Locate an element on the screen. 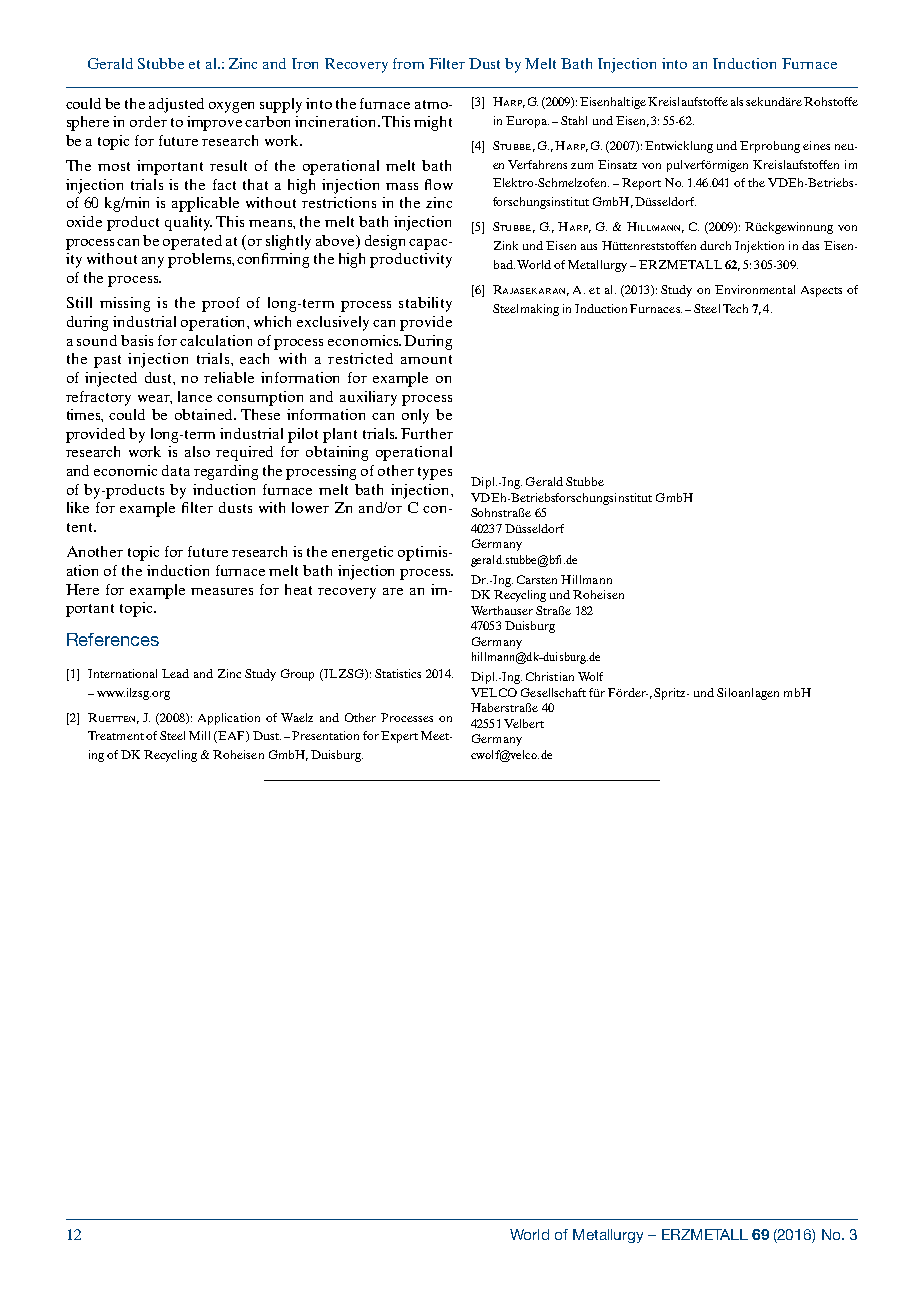 The height and width of the screenshot is (1308, 924). Tech is located at coordinates (735, 308).
